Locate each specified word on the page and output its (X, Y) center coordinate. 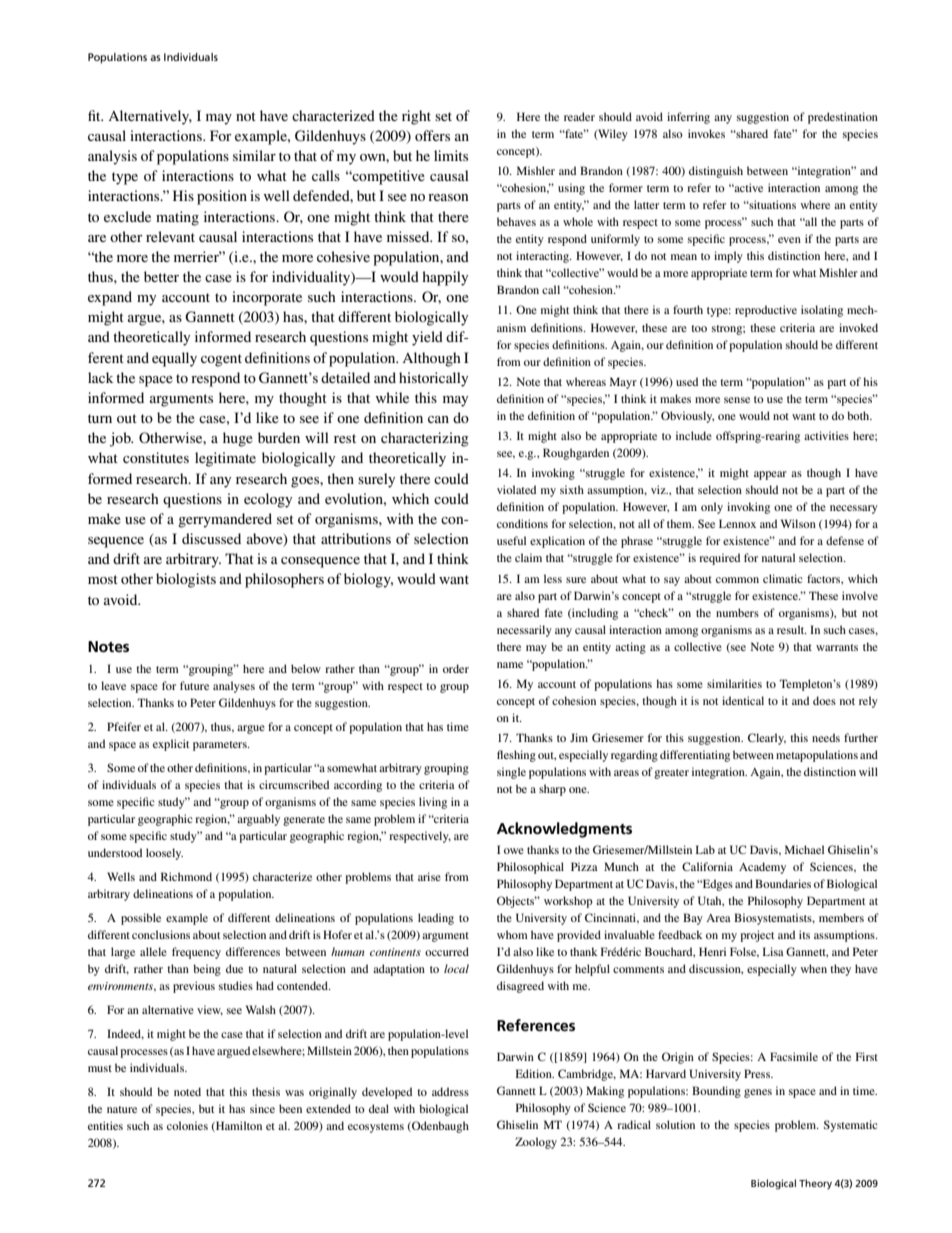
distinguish (716, 172)
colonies (187, 1125)
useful (511, 540)
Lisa (773, 951)
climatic (783, 578)
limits (451, 155)
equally (174, 359)
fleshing (516, 756)
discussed (211, 538)
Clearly (767, 739)
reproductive (766, 311)
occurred (447, 951)
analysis (112, 157)
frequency (196, 953)
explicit (171, 745)
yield (427, 338)
